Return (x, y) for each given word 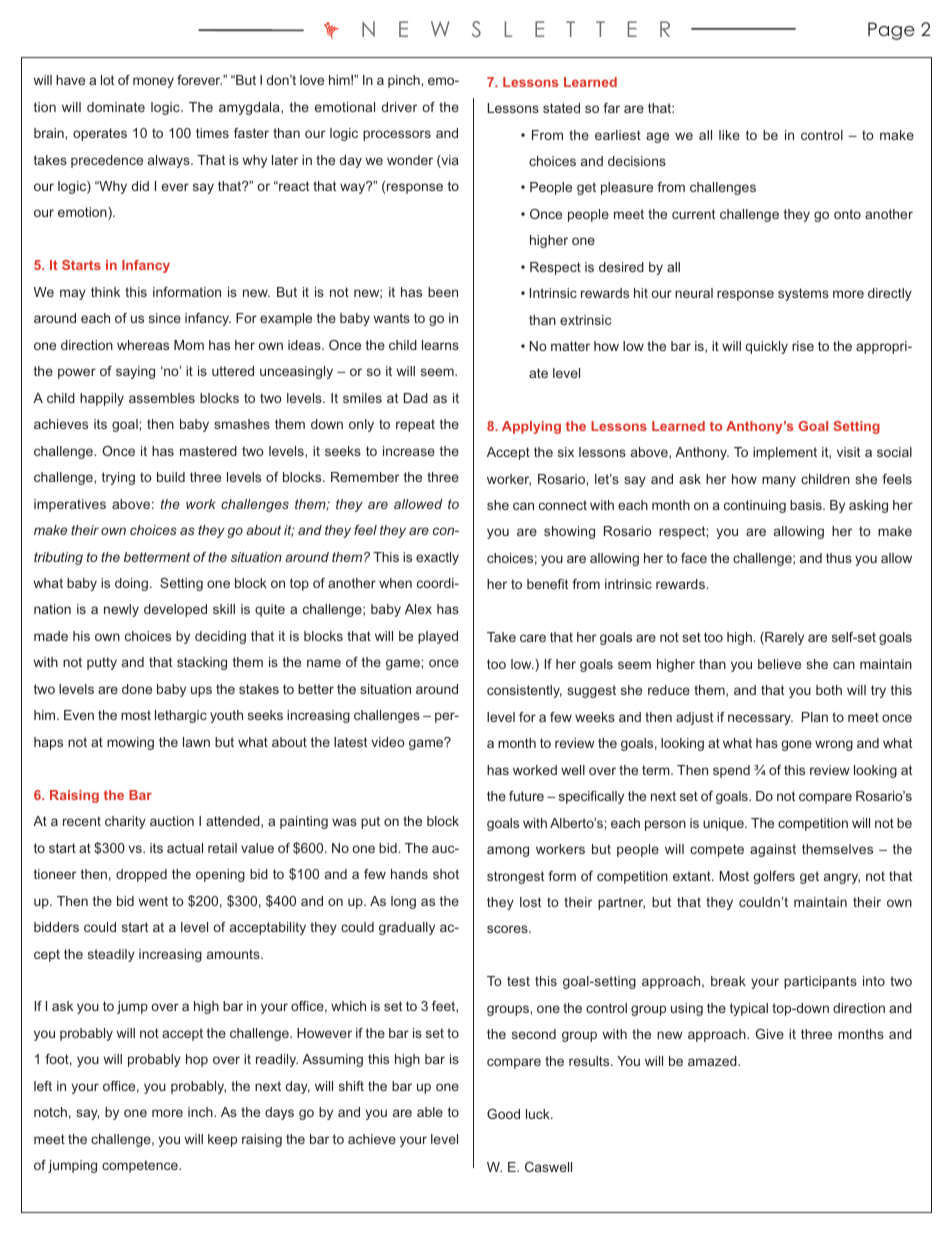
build (171, 477)
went (153, 901)
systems (803, 294)
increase (409, 451)
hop (197, 1060)
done (137, 689)
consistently (524, 691)
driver (399, 107)
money (153, 82)
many (779, 481)
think (105, 292)
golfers (774, 877)
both (829, 690)
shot (446, 874)
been (443, 292)
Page (891, 31)
